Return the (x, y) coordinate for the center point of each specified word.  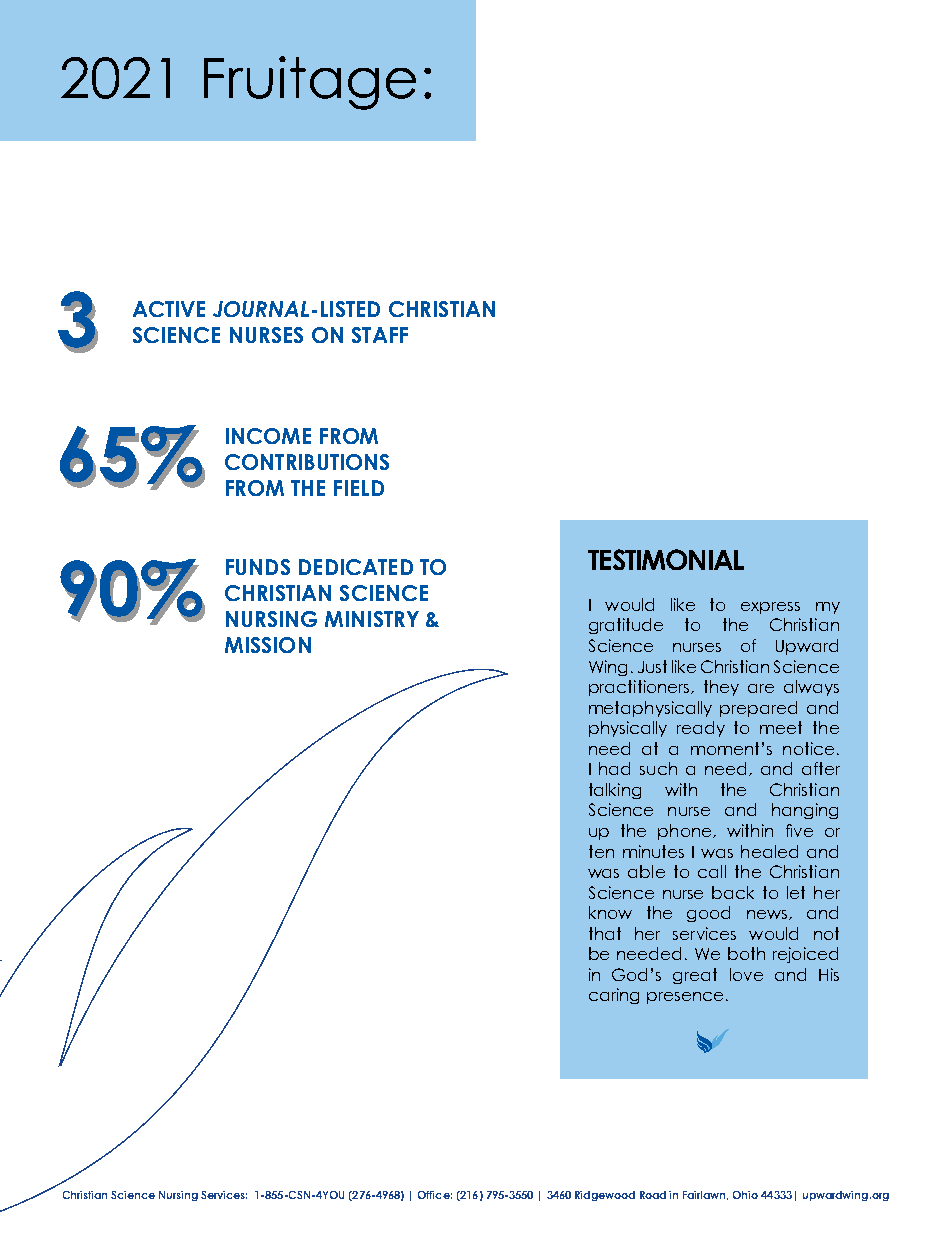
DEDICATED (356, 567)
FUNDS (258, 567)
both (746, 953)
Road (653, 1195)
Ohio (745, 1195)
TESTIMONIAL (666, 559)
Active (169, 309)
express (770, 608)
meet (781, 727)
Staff (380, 335)
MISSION (268, 645)
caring (614, 996)
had (614, 768)
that (605, 933)
